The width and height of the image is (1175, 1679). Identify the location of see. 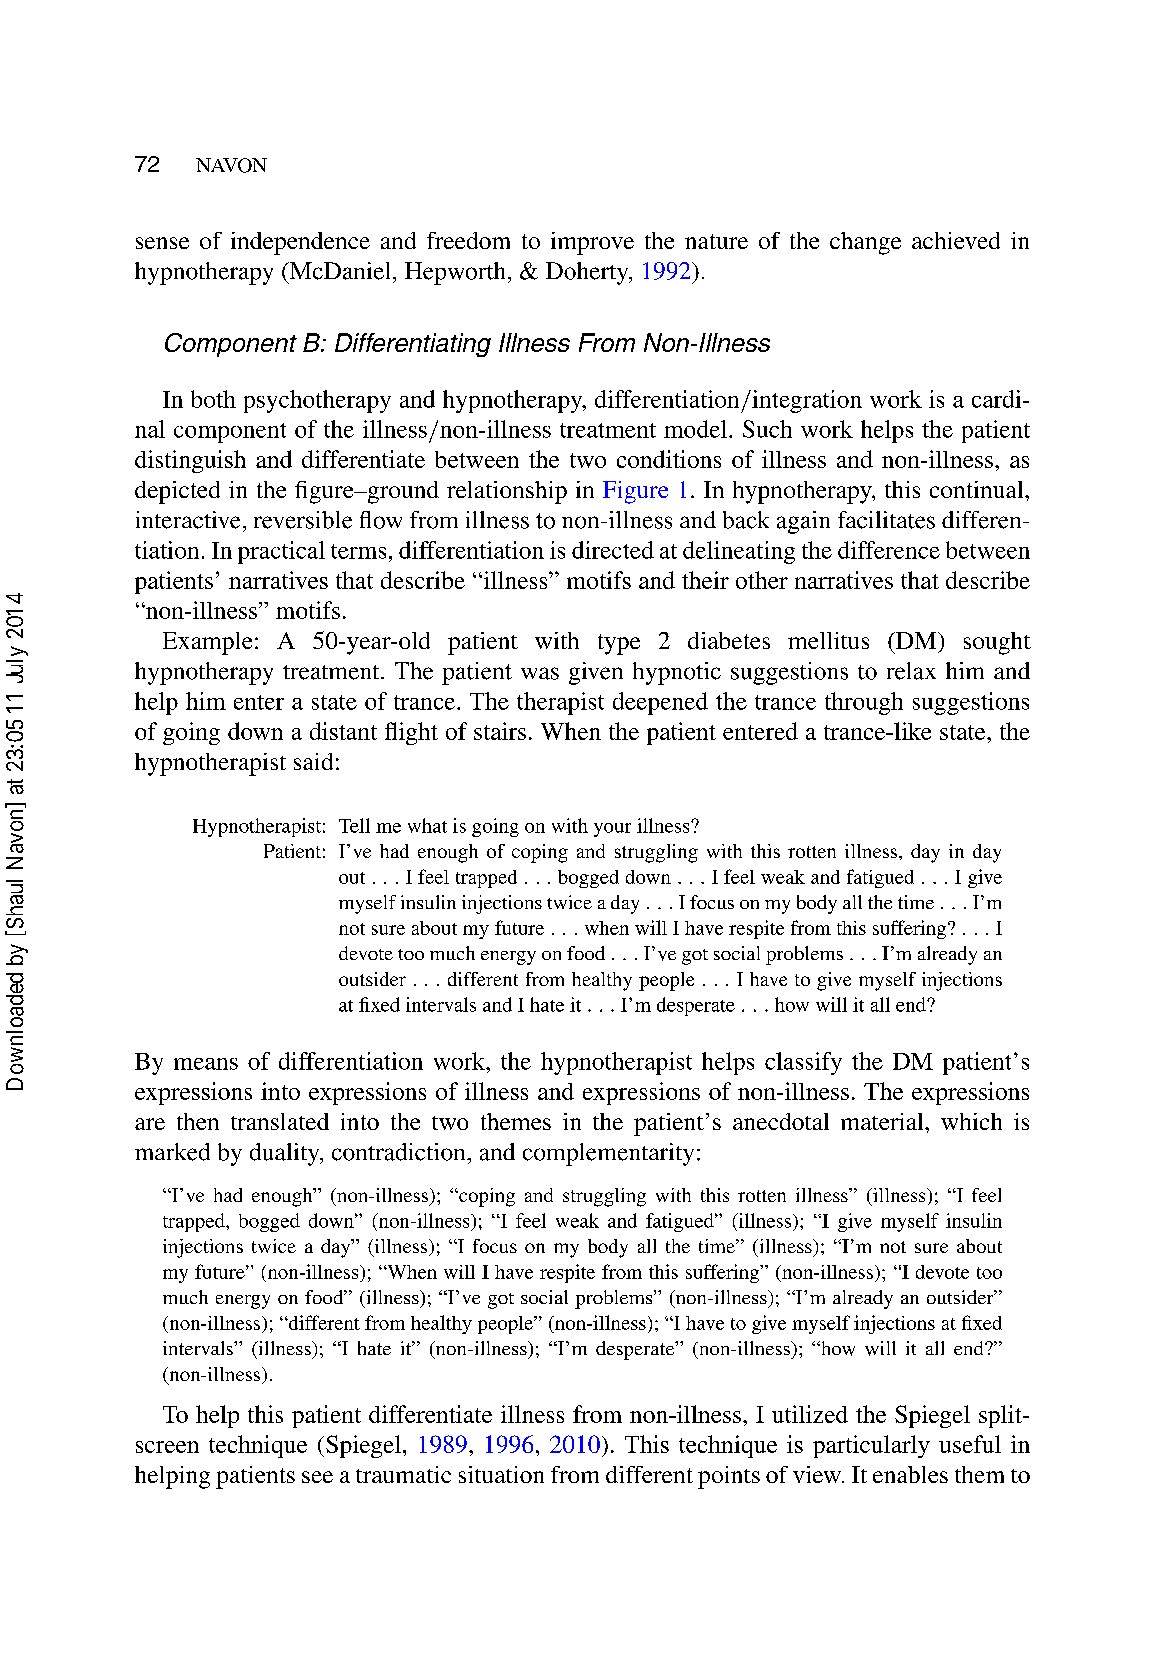
(317, 1477).
